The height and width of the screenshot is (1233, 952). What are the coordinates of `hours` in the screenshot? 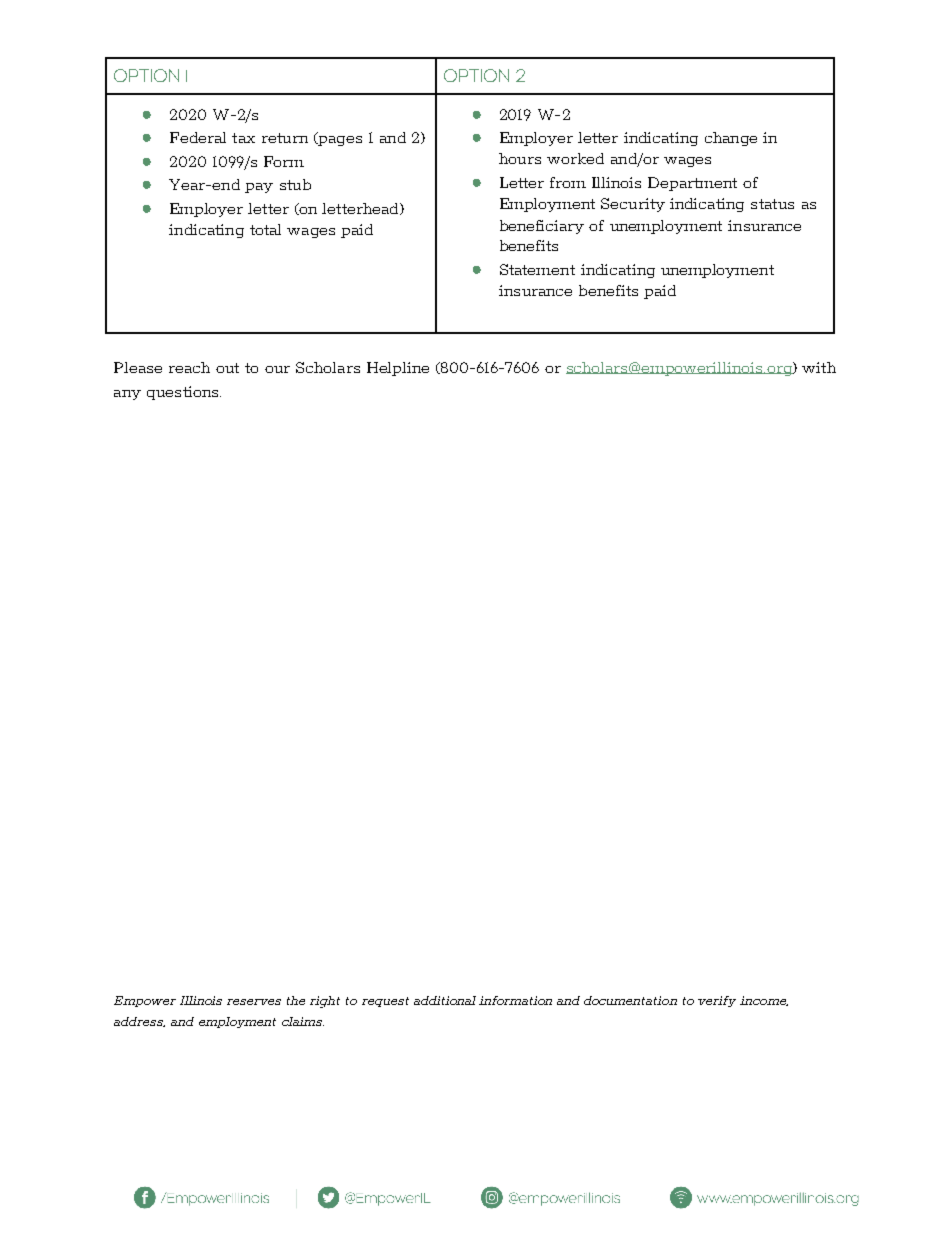 It's located at (520, 158).
